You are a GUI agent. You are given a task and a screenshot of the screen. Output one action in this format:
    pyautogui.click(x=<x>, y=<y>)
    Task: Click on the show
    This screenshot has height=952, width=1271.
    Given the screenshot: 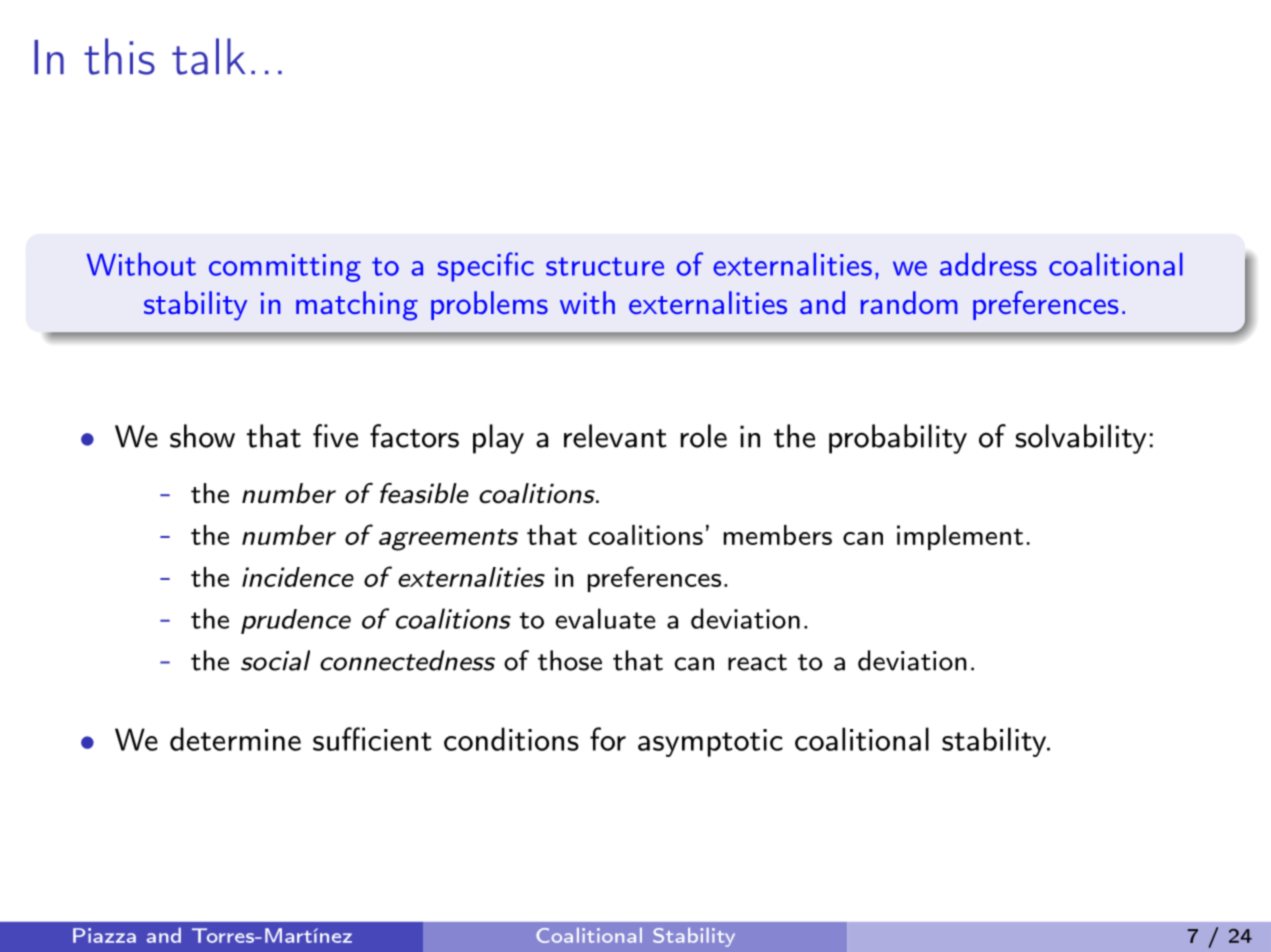 What is the action you would take?
    pyautogui.click(x=202, y=436)
